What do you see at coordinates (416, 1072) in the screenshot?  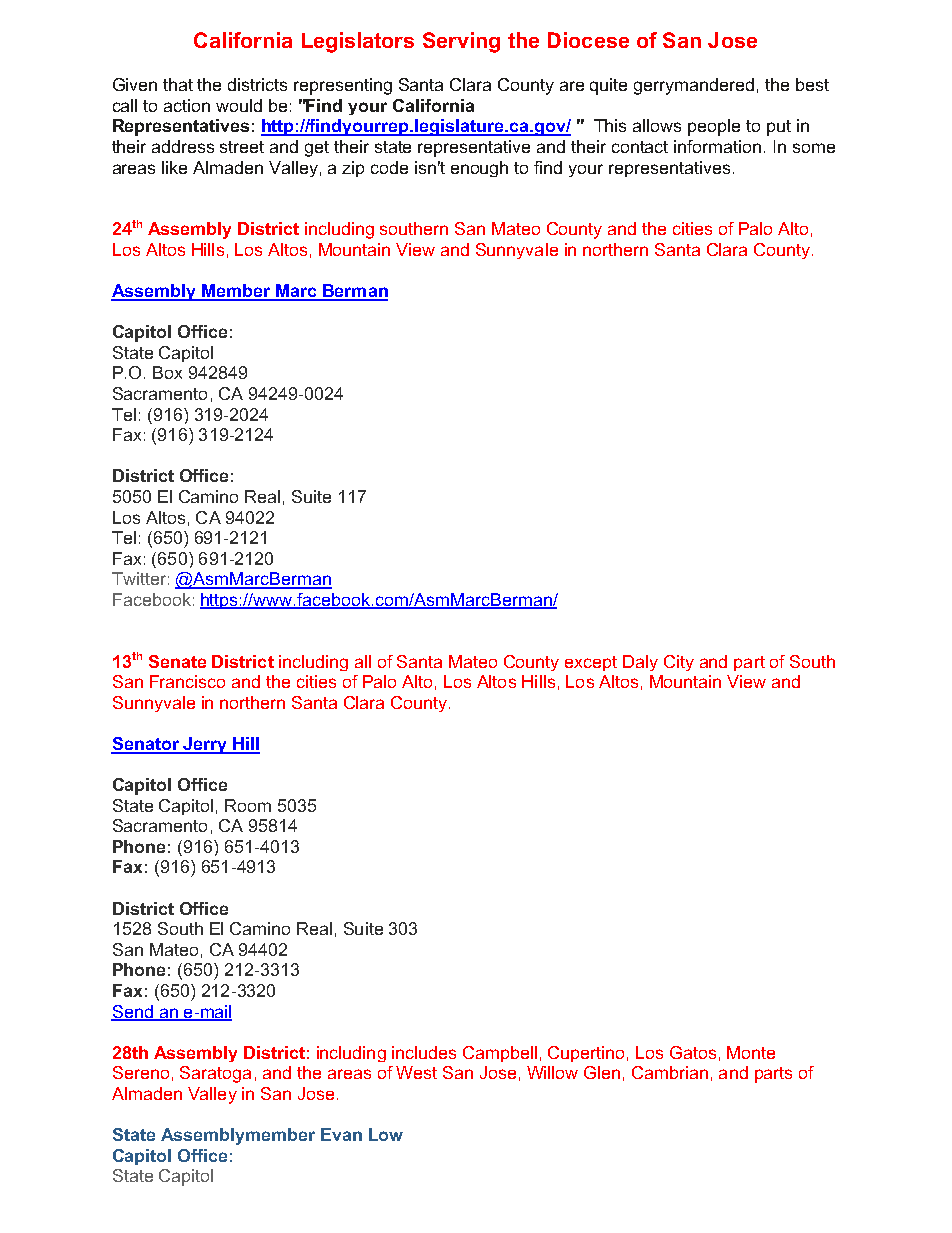 I see `West` at bounding box center [416, 1072].
